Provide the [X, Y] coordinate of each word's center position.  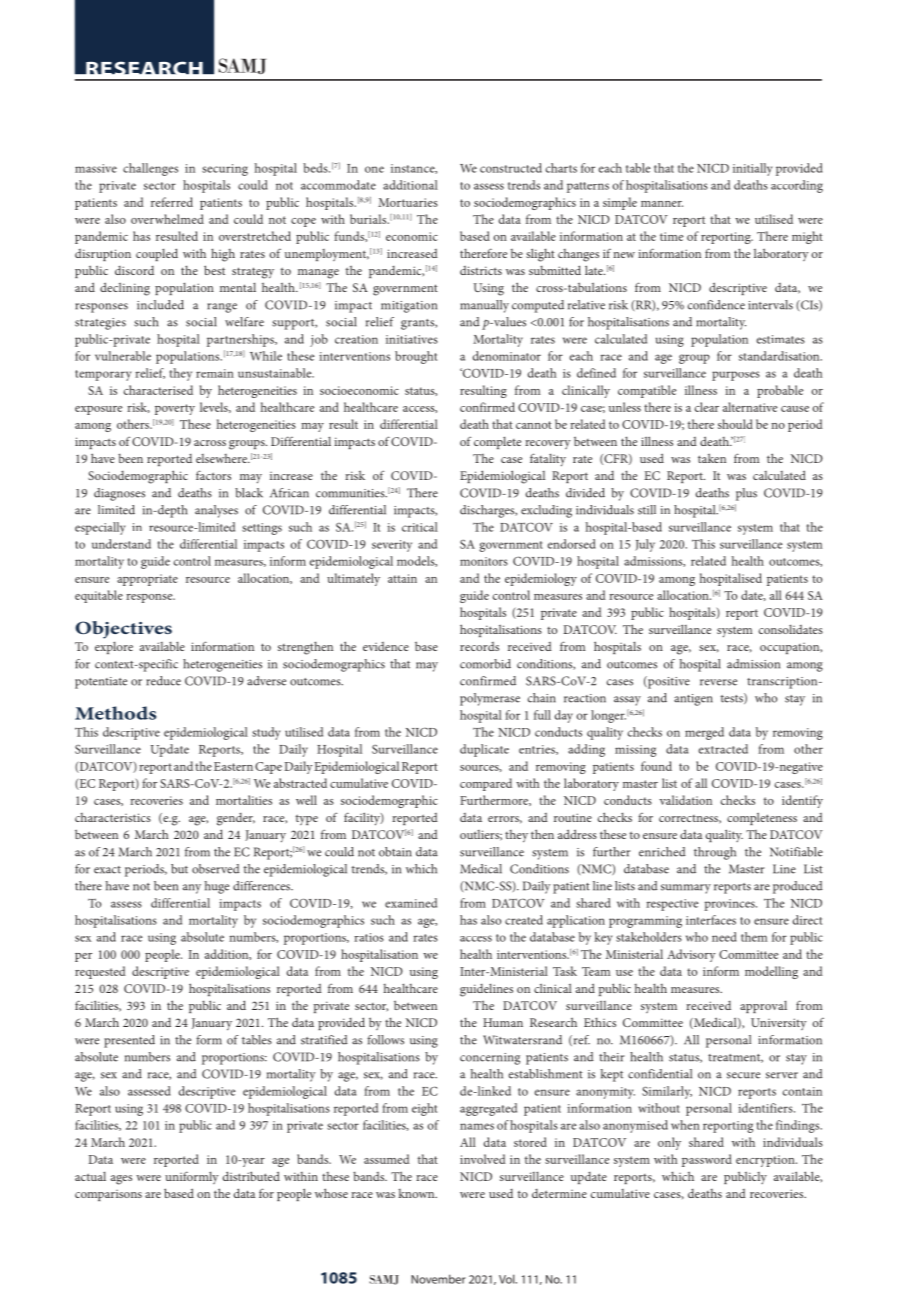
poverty [175, 409]
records [479, 646]
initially [752, 169]
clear [707, 407]
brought [416, 357]
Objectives [123, 630]
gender [236, 819]
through [715, 853]
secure [743, 1075]
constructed [511, 168]
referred [172, 202]
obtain [395, 852]
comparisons [108, 1195]
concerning [490, 1059]
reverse [718, 682]
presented [129, 1041]
